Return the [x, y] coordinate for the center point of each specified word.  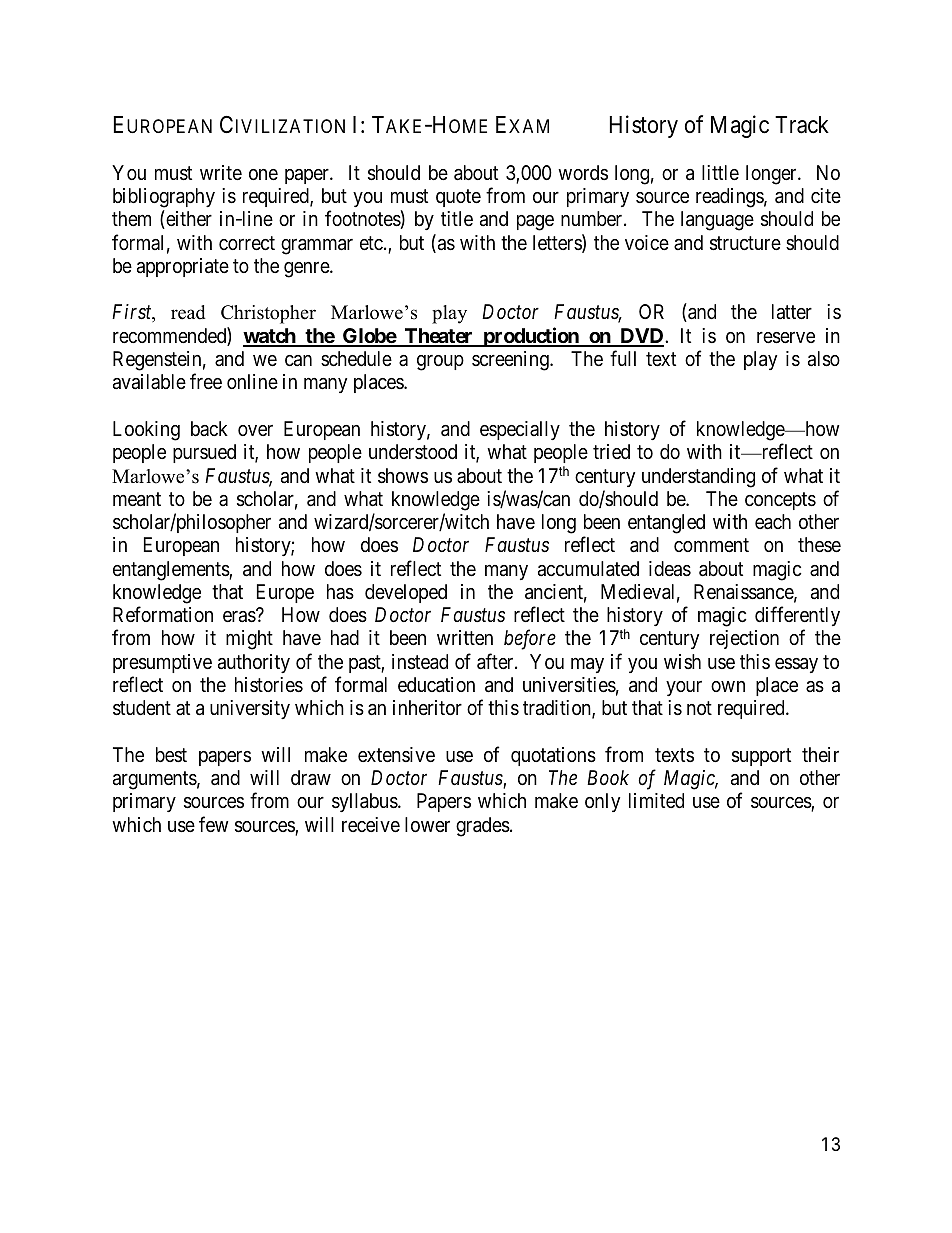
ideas [670, 569]
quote [458, 198]
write [221, 172]
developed [406, 593]
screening [511, 361]
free [206, 381]
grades [483, 827]
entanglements [171, 571]
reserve [786, 338]
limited [656, 800]
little [720, 172]
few [214, 824]
